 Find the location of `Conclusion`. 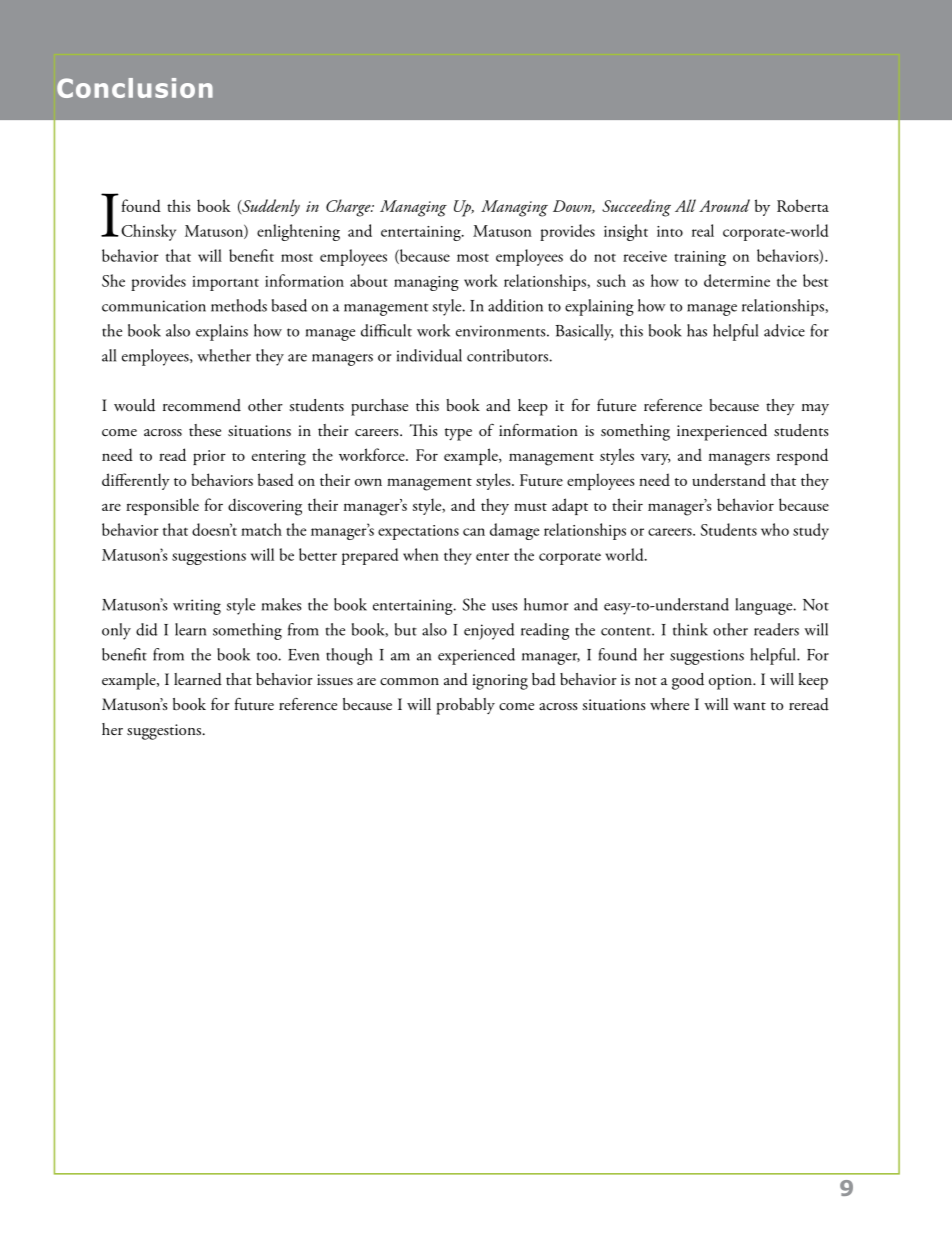

Conclusion is located at coordinates (135, 88).
